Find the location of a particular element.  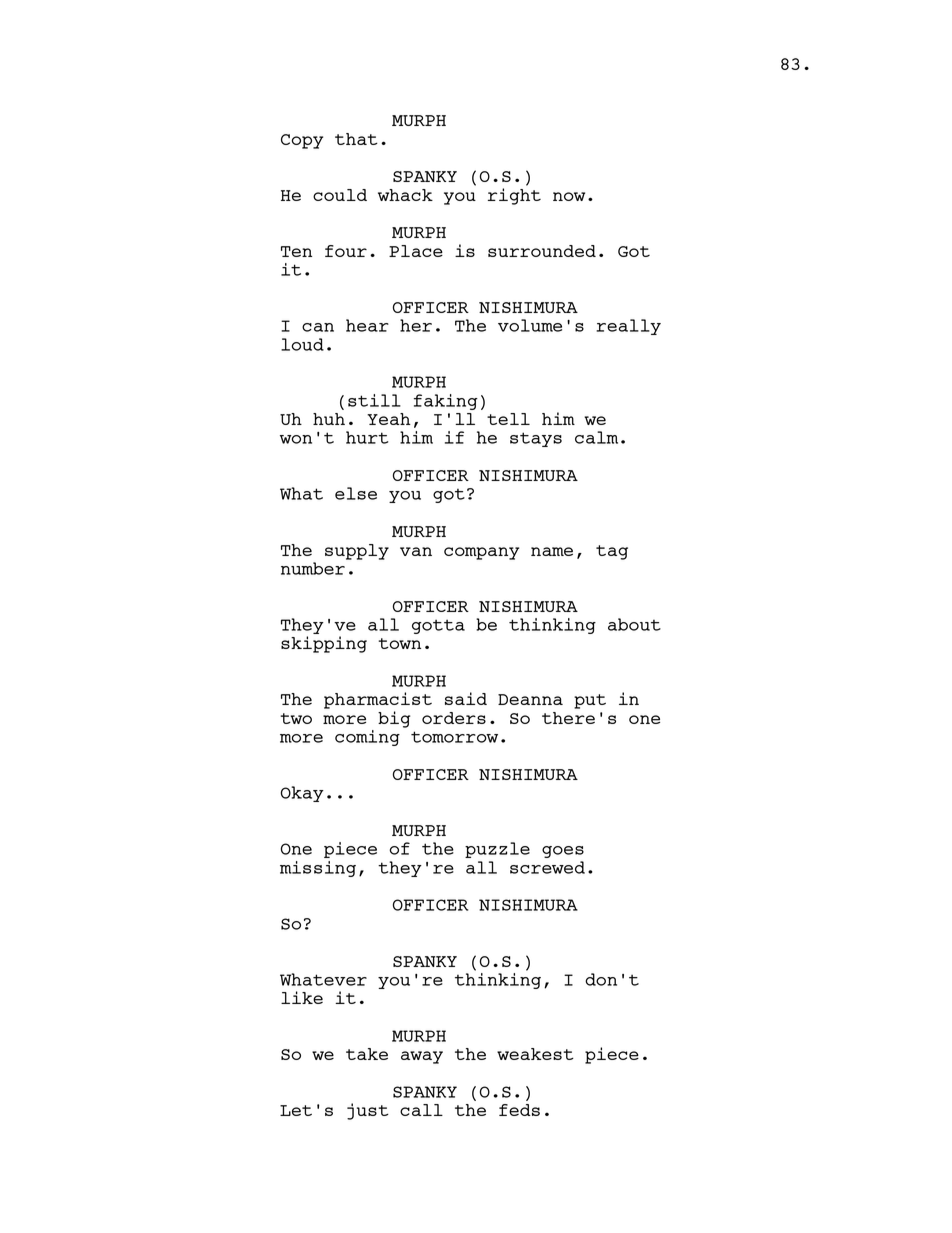

coming is located at coordinates (367, 738).
